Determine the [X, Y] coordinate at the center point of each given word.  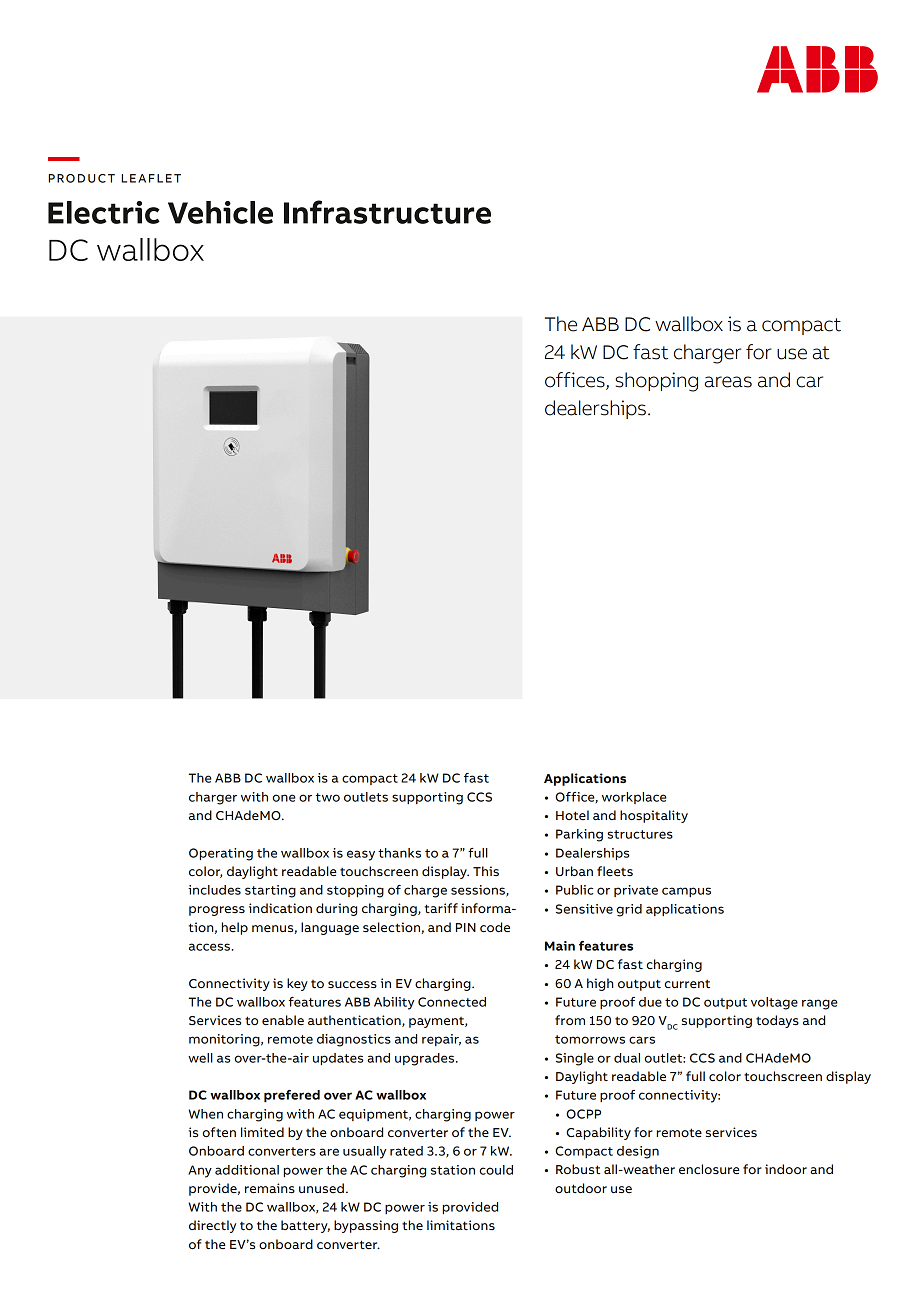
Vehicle [220, 212]
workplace [634, 798]
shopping [656, 382]
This [486, 871]
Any [200, 1171]
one [284, 798]
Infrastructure [387, 212]
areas [728, 382]
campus [686, 892]
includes [214, 890]
